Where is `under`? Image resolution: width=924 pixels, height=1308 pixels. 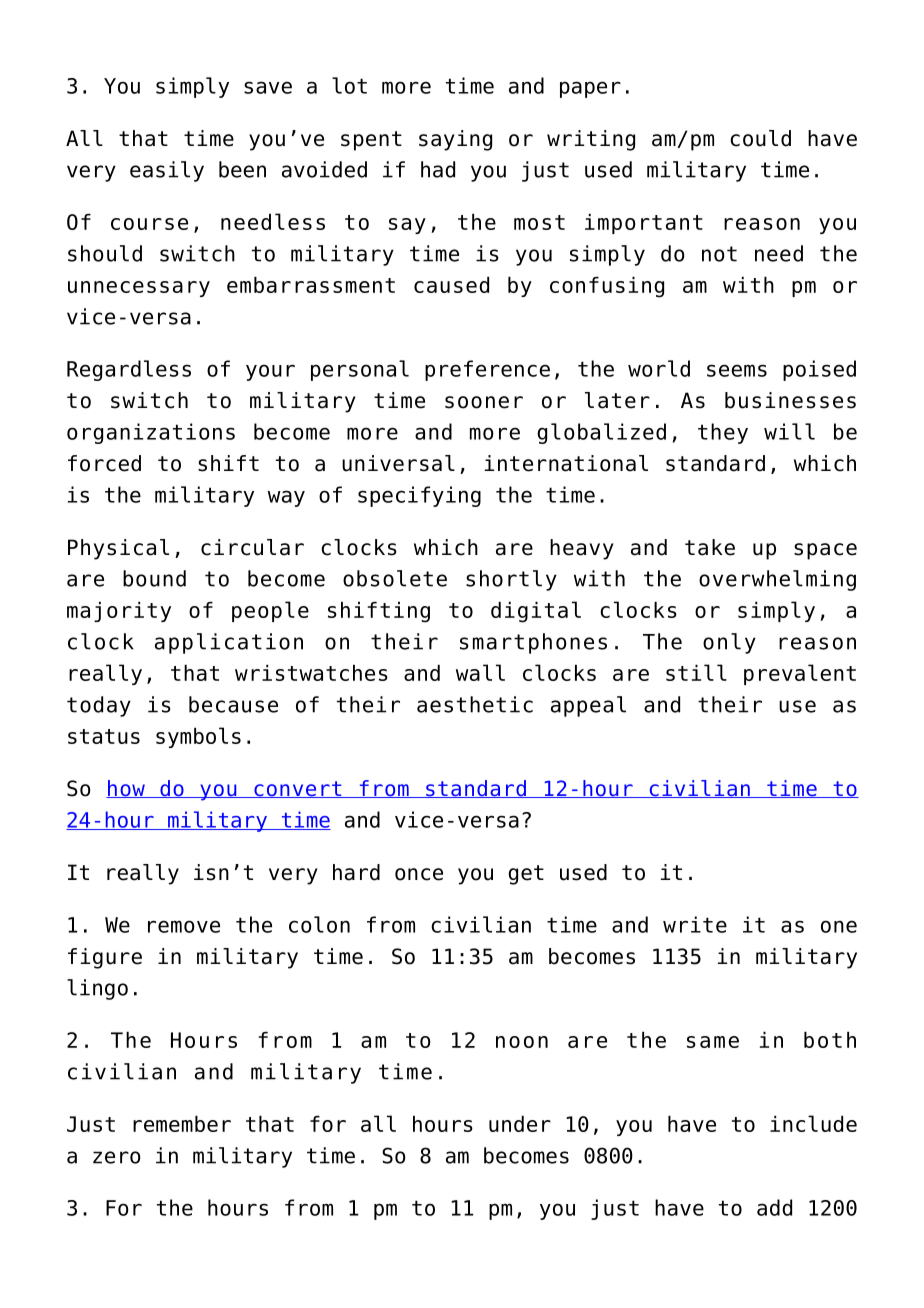
under is located at coordinates (520, 1124).
